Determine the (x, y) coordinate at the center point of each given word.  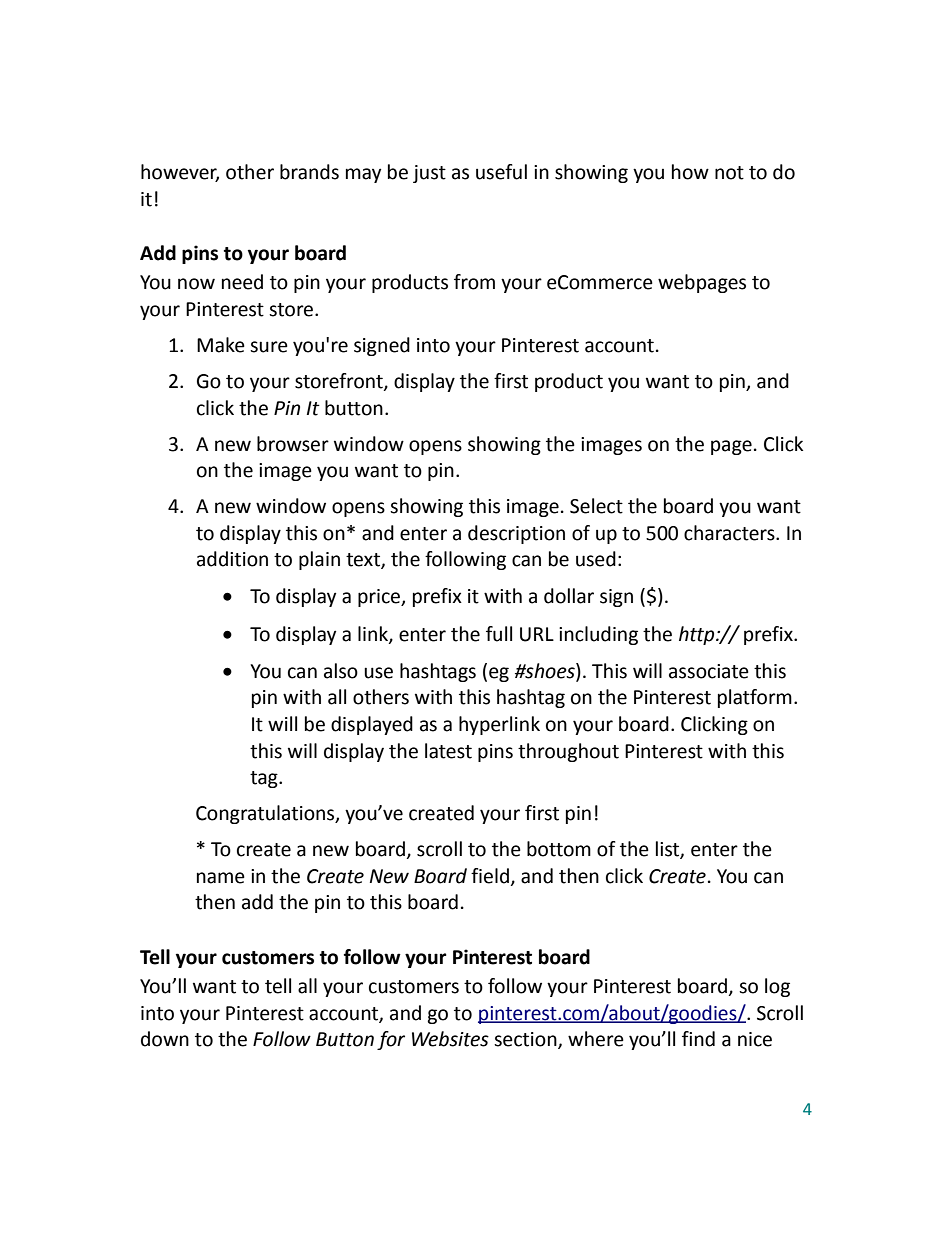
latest (448, 751)
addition (232, 559)
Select (596, 506)
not (729, 173)
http (698, 635)
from (474, 282)
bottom (559, 849)
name (221, 878)
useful (501, 172)
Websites (450, 1039)
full (499, 634)
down (165, 1039)
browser (293, 444)
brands (309, 172)
